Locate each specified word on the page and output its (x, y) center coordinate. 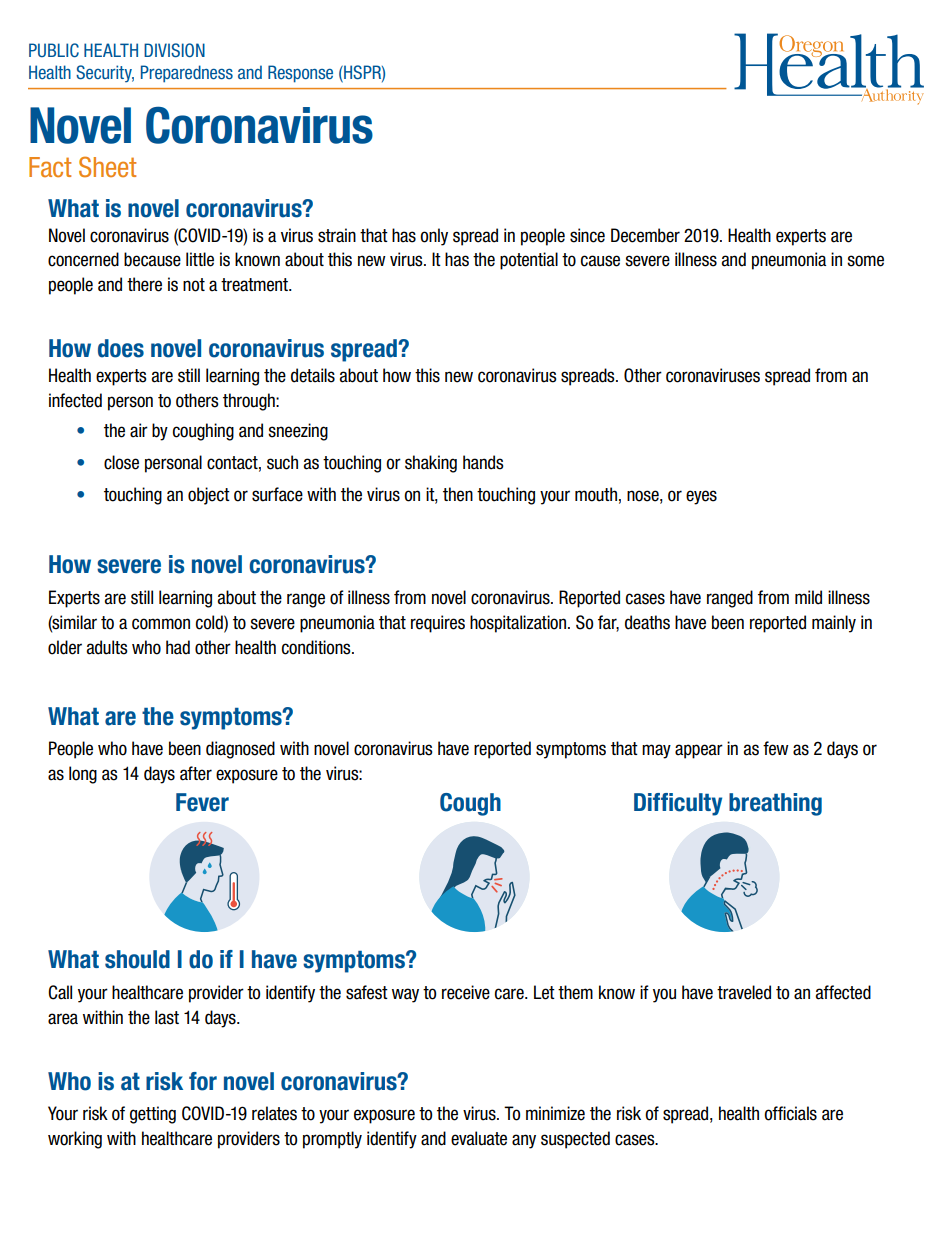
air (139, 430)
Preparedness (187, 74)
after (196, 773)
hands (483, 462)
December (645, 235)
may (656, 751)
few (776, 748)
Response (300, 74)
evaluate (479, 1138)
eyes (701, 497)
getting (153, 1115)
